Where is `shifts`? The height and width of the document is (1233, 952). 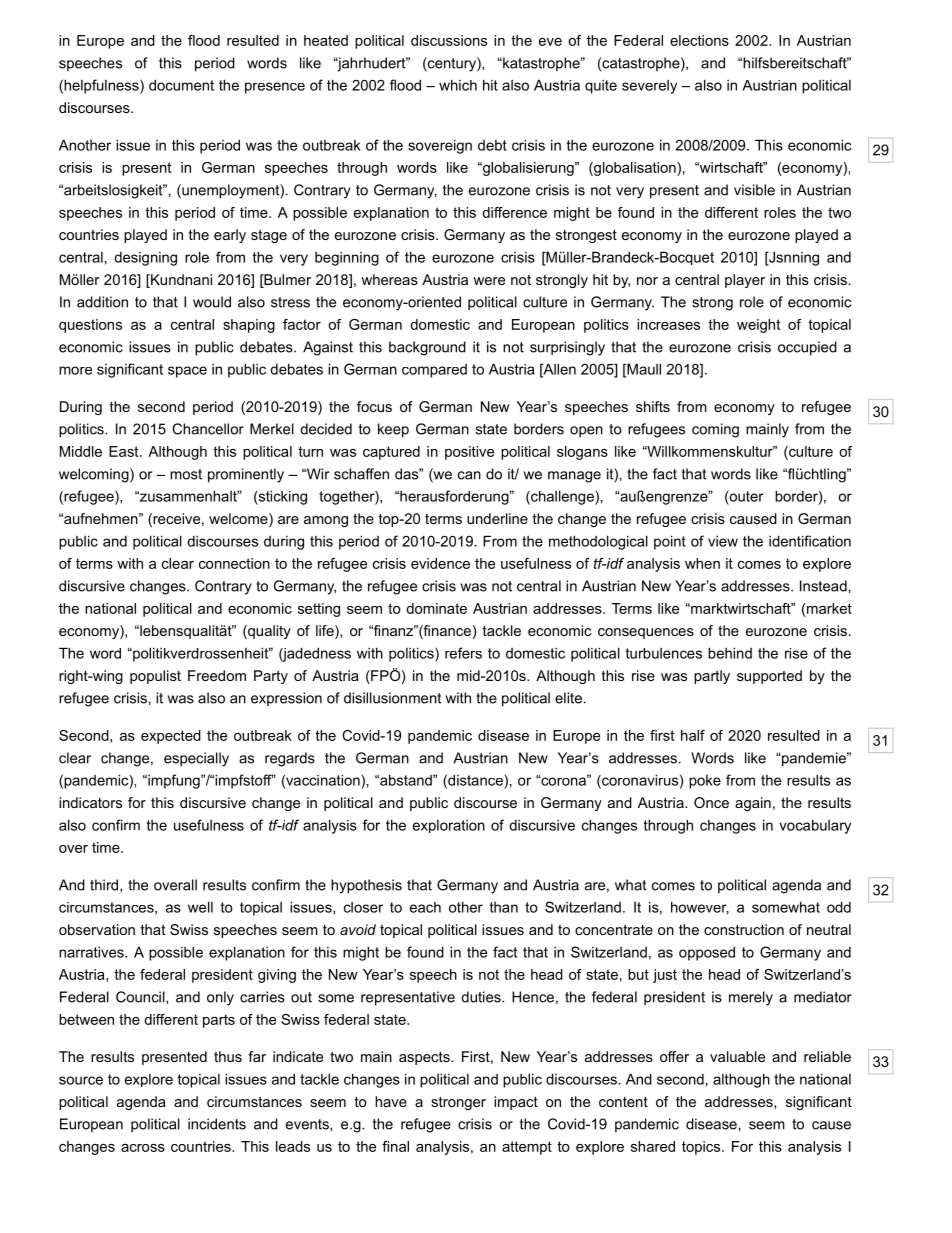
shifts is located at coordinates (653, 406).
